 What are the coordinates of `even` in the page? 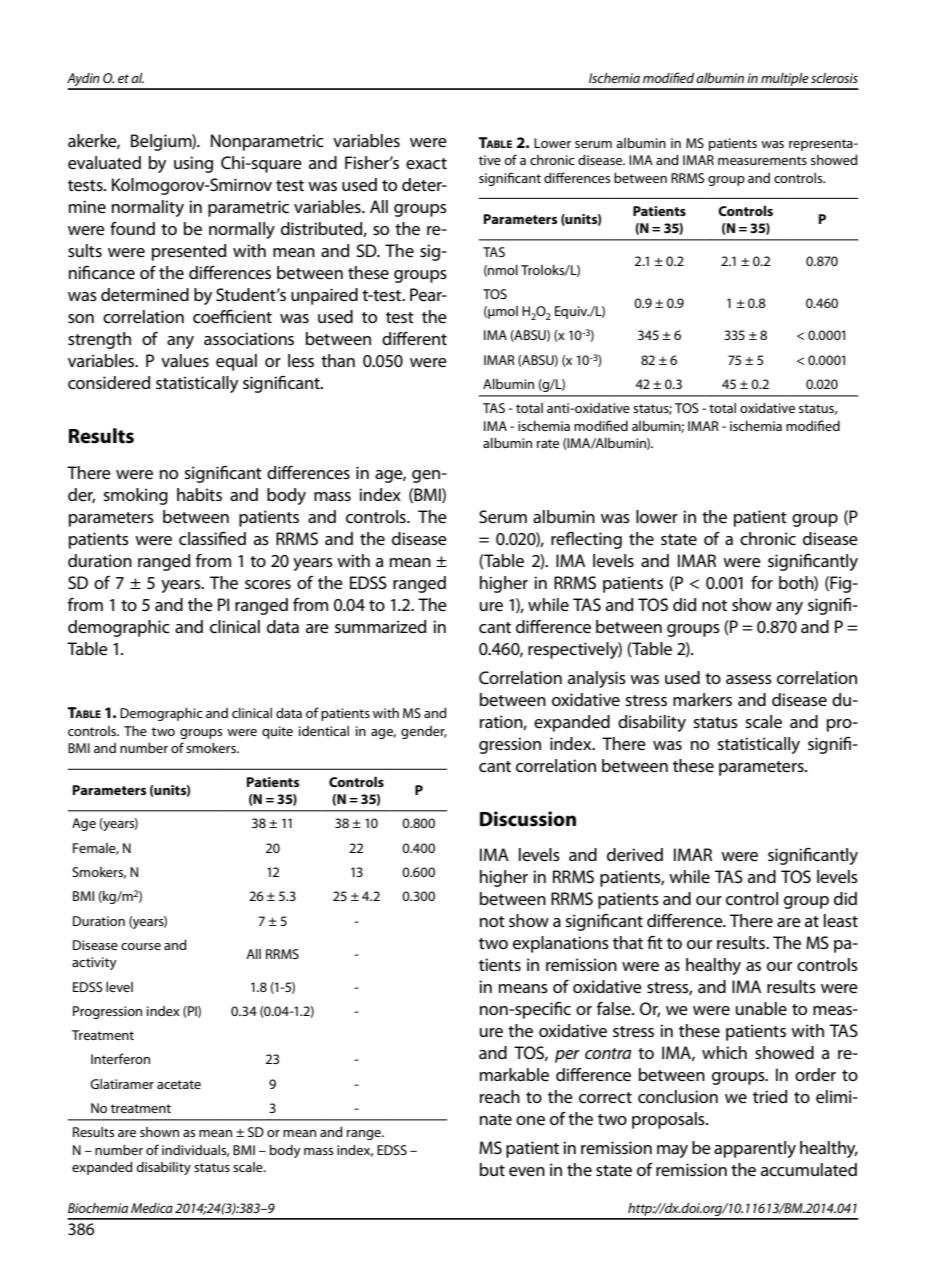 It's located at (527, 1172).
